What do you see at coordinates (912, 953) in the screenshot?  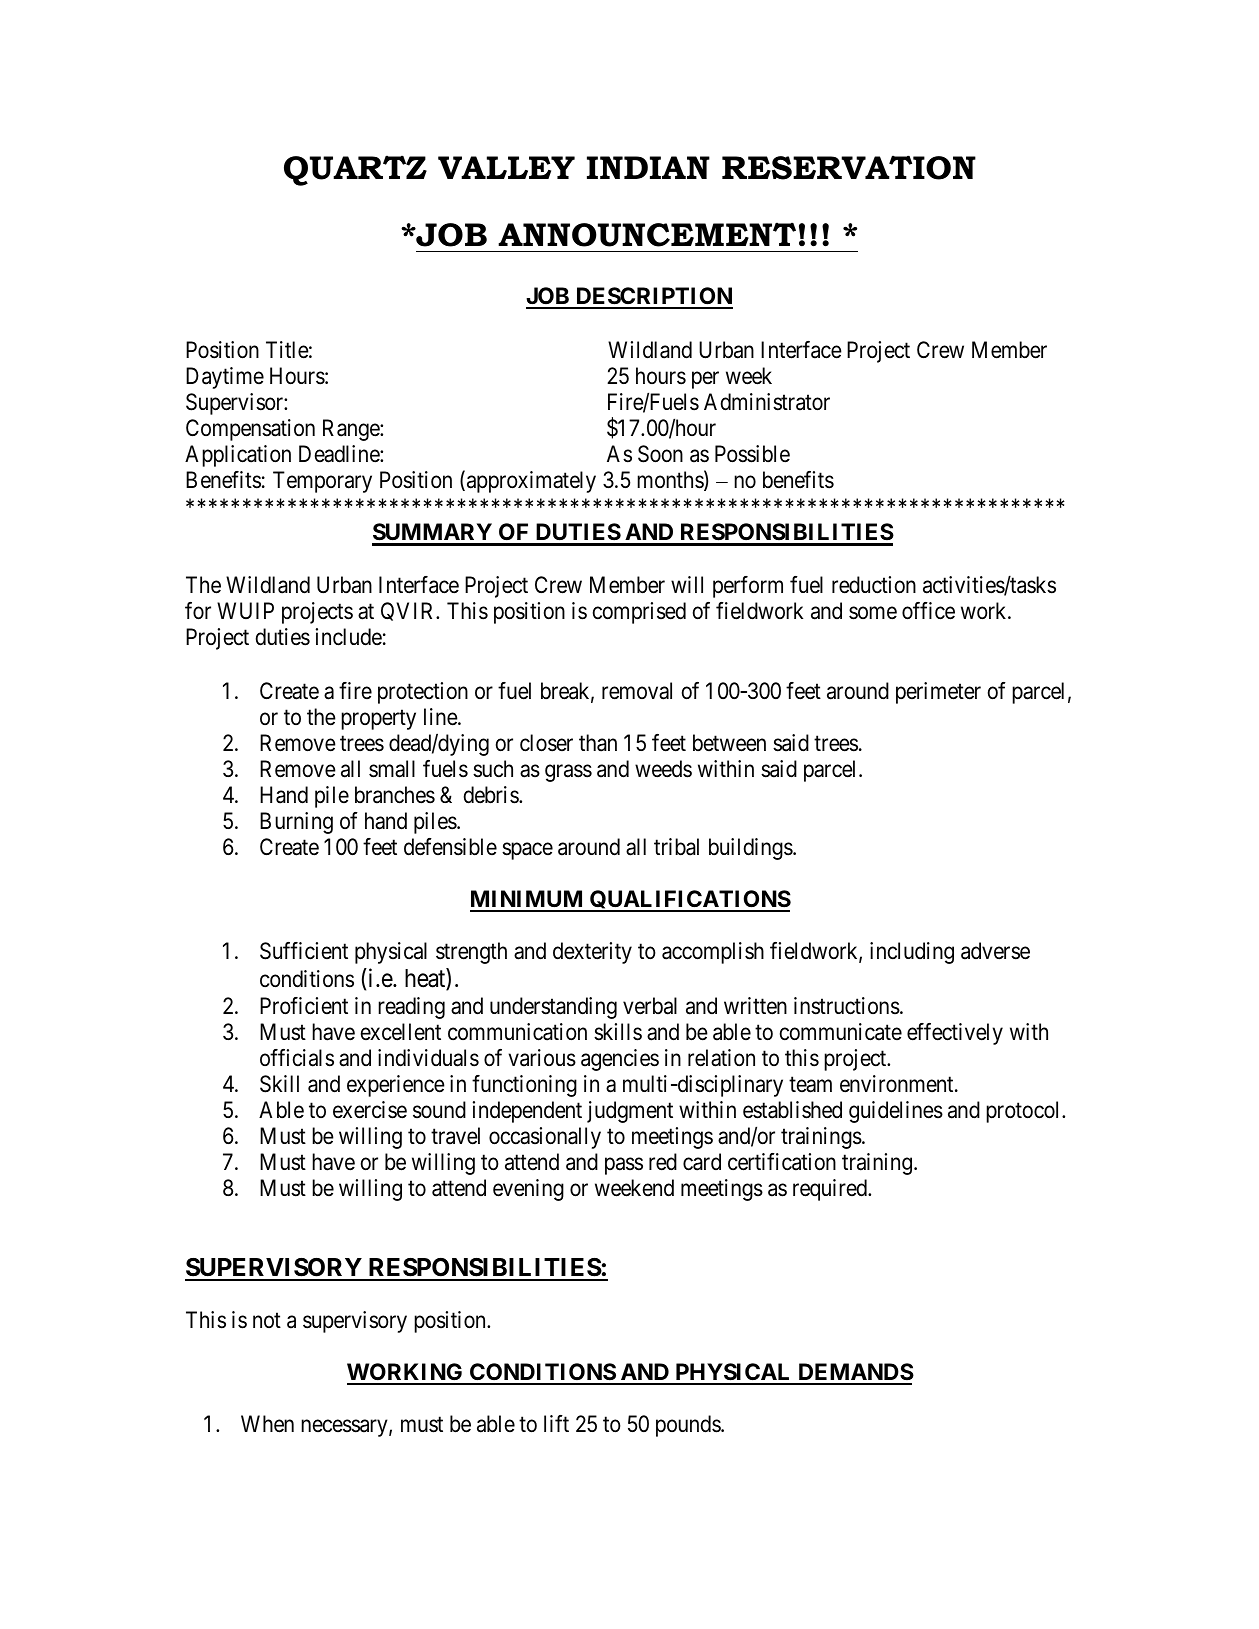 I see `including` at bounding box center [912, 953].
